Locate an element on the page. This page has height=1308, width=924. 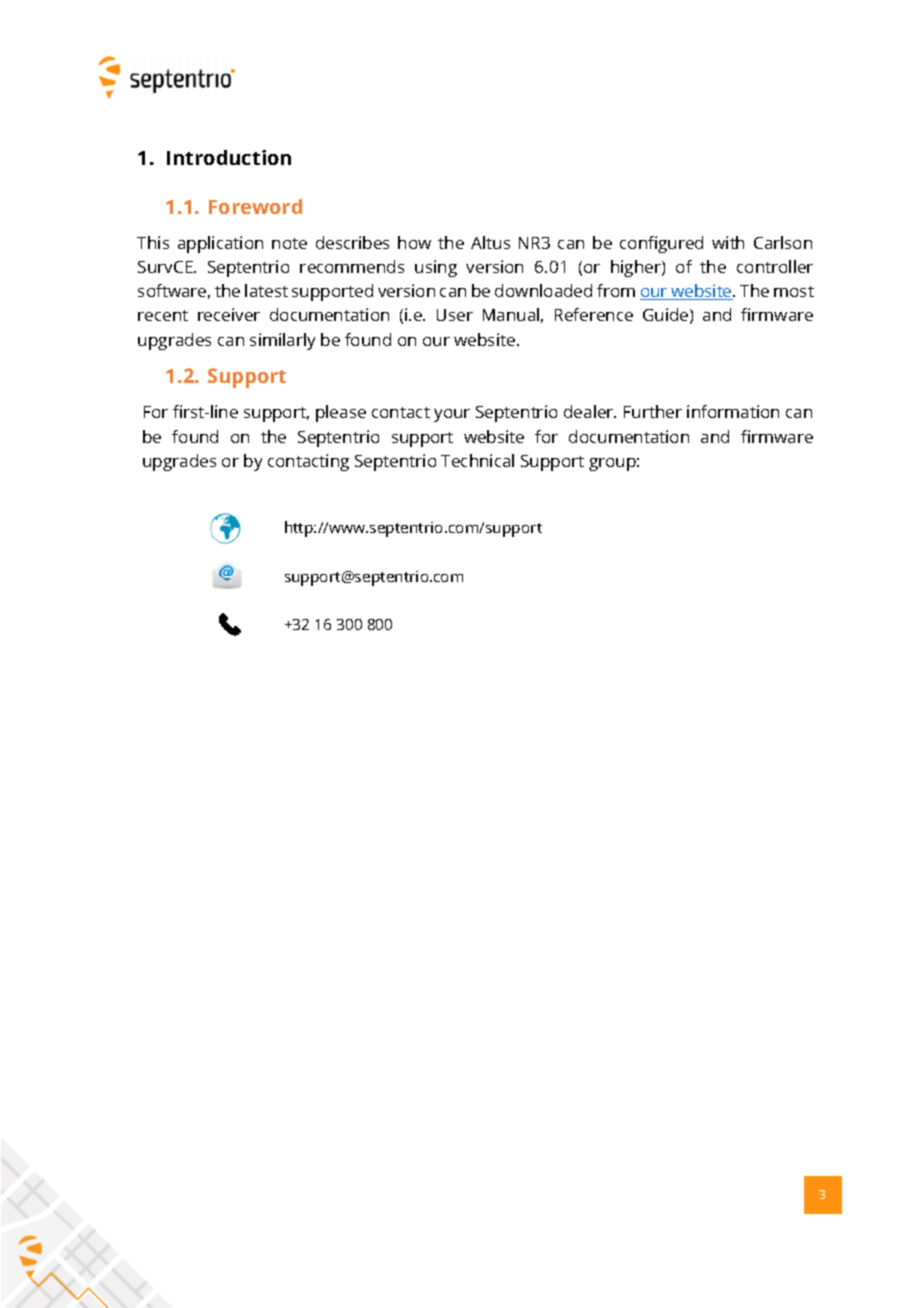
controller is located at coordinates (775, 266).
